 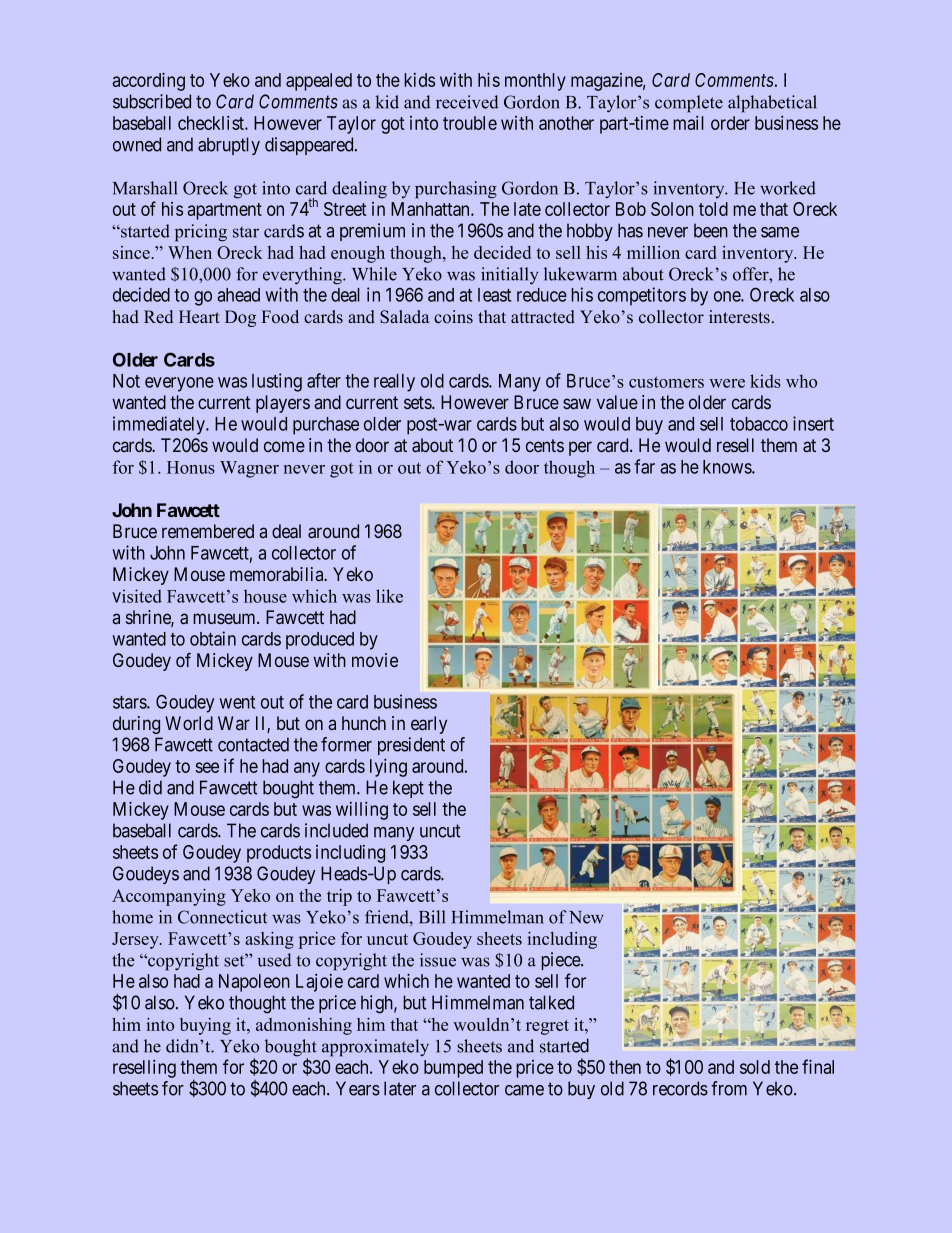 What do you see at coordinates (453, 1069) in the page?
I see `bumped` at bounding box center [453, 1069].
